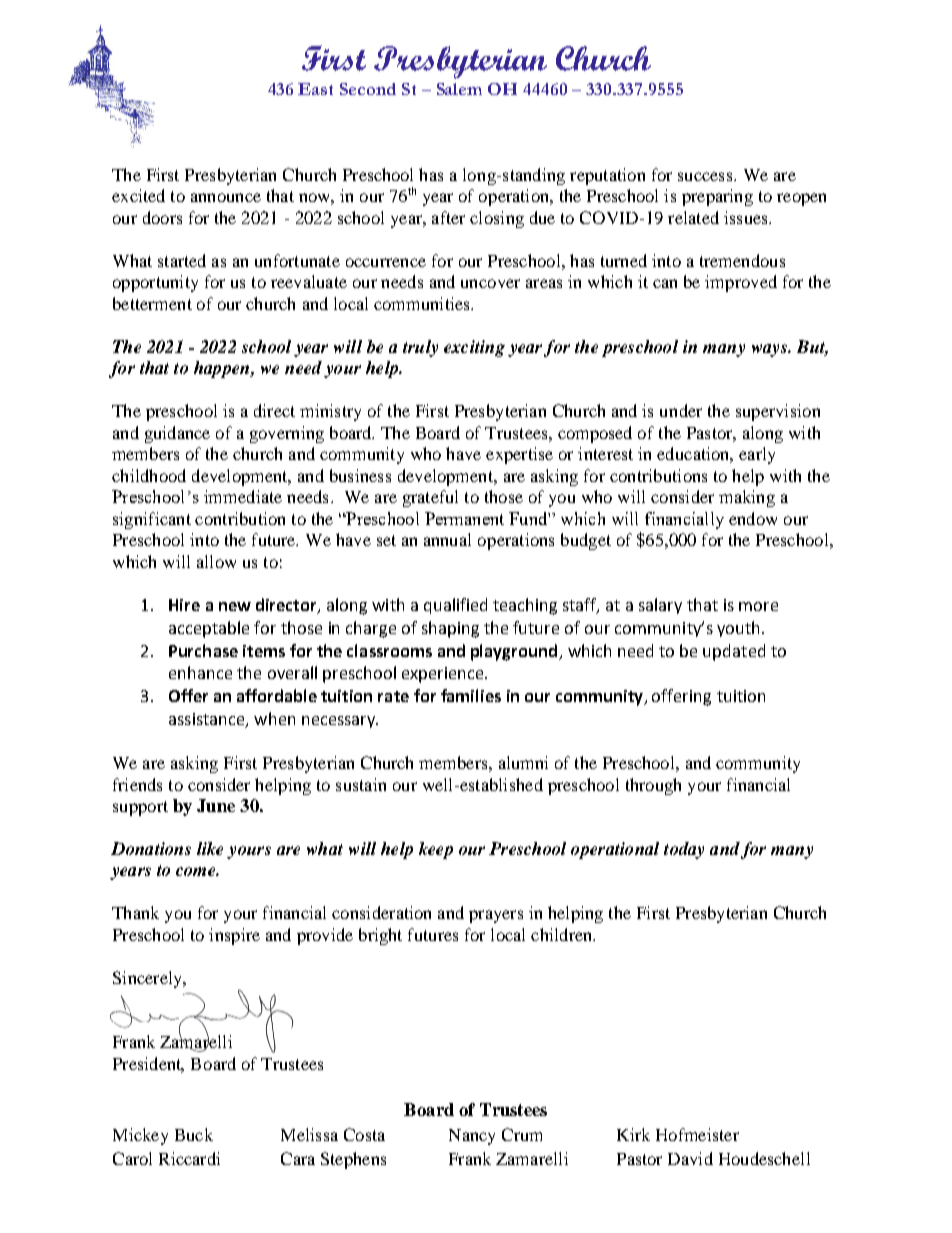 Image resolution: width=952 pixels, height=1233 pixels. I want to click on shaping, so click(450, 629).
